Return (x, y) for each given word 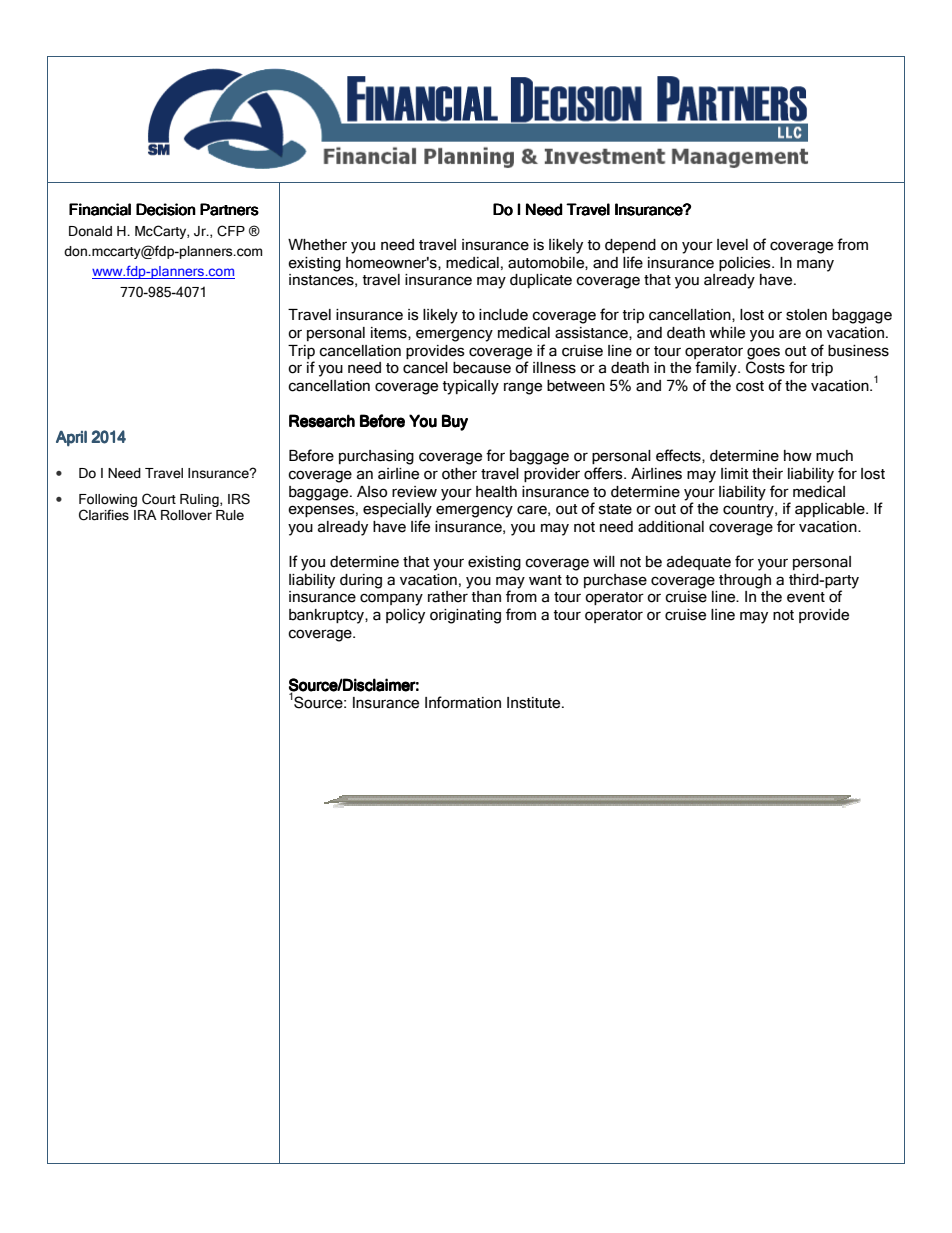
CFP (231, 231)
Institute (535, 703)
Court (159, 499)
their (767, 474)
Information (463, 702)
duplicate (541, 281)
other (459, 474)
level (732, 245)
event (806, 597)
